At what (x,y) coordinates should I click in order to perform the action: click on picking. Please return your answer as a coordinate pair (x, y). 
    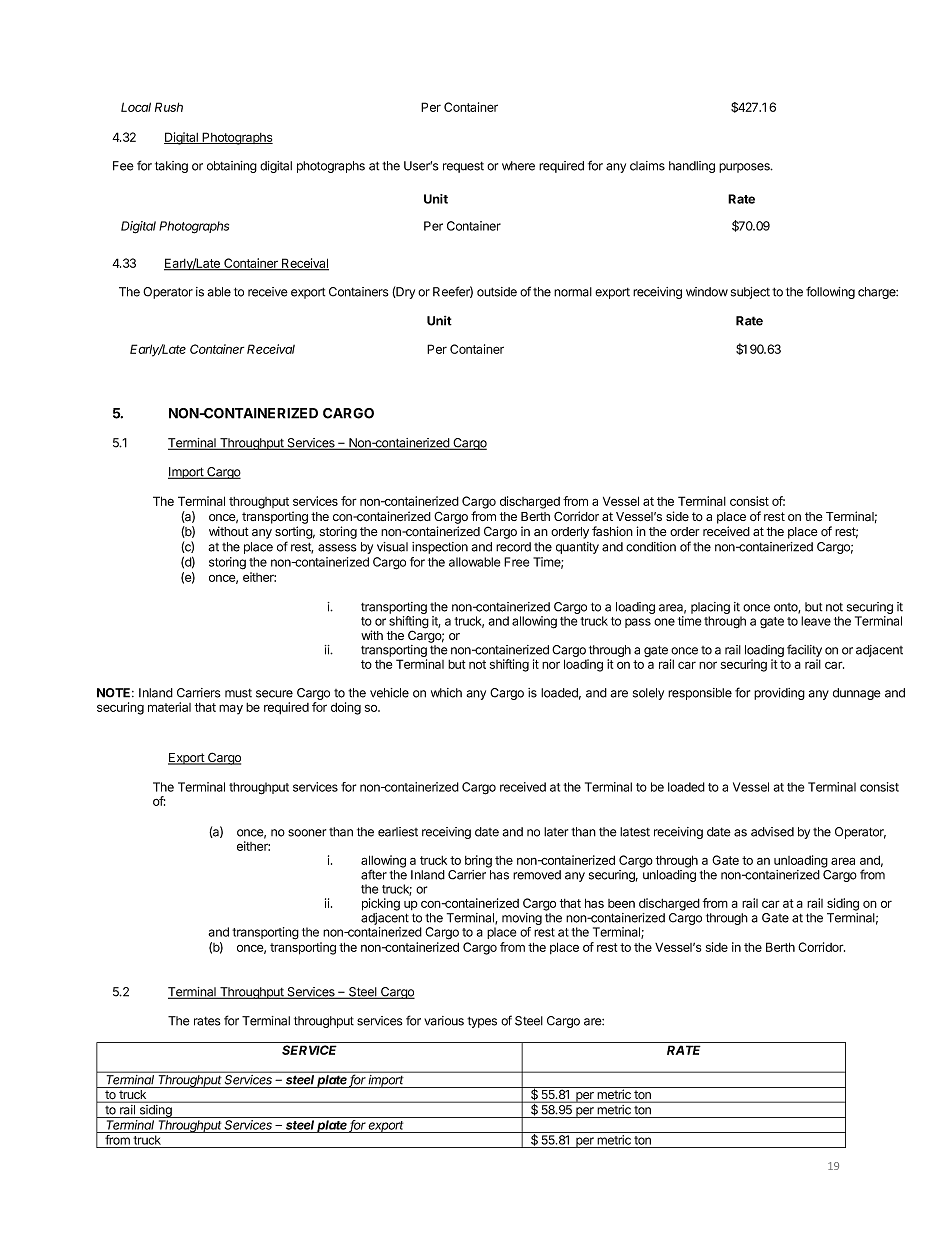
    Looking at the image, I should click on (381, 904).
